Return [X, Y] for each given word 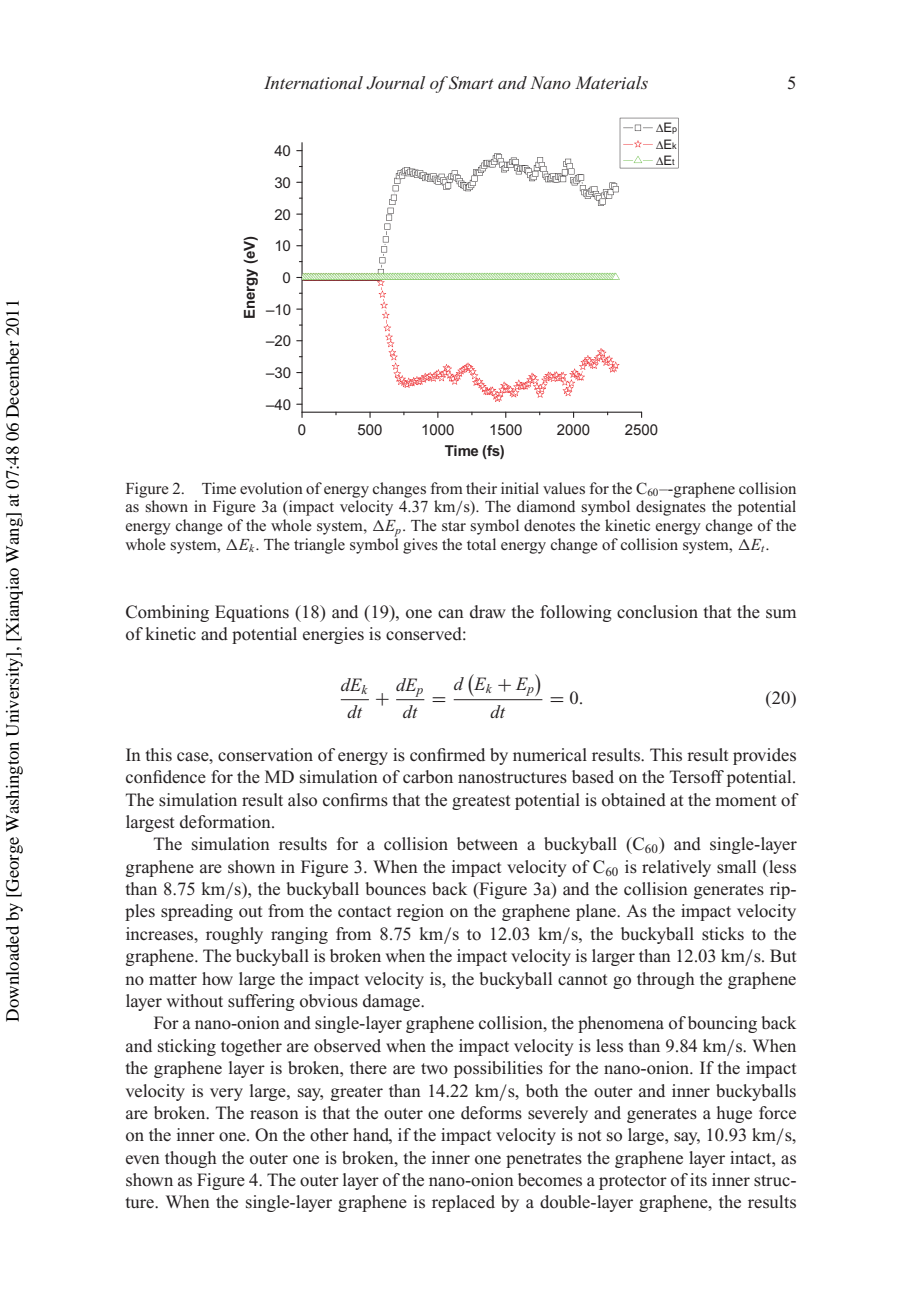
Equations [252, 613]
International [313, 82]
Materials [611, 82]
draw [488, 612]
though [191, 1159]
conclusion [657, 612]
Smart [470, 83]
